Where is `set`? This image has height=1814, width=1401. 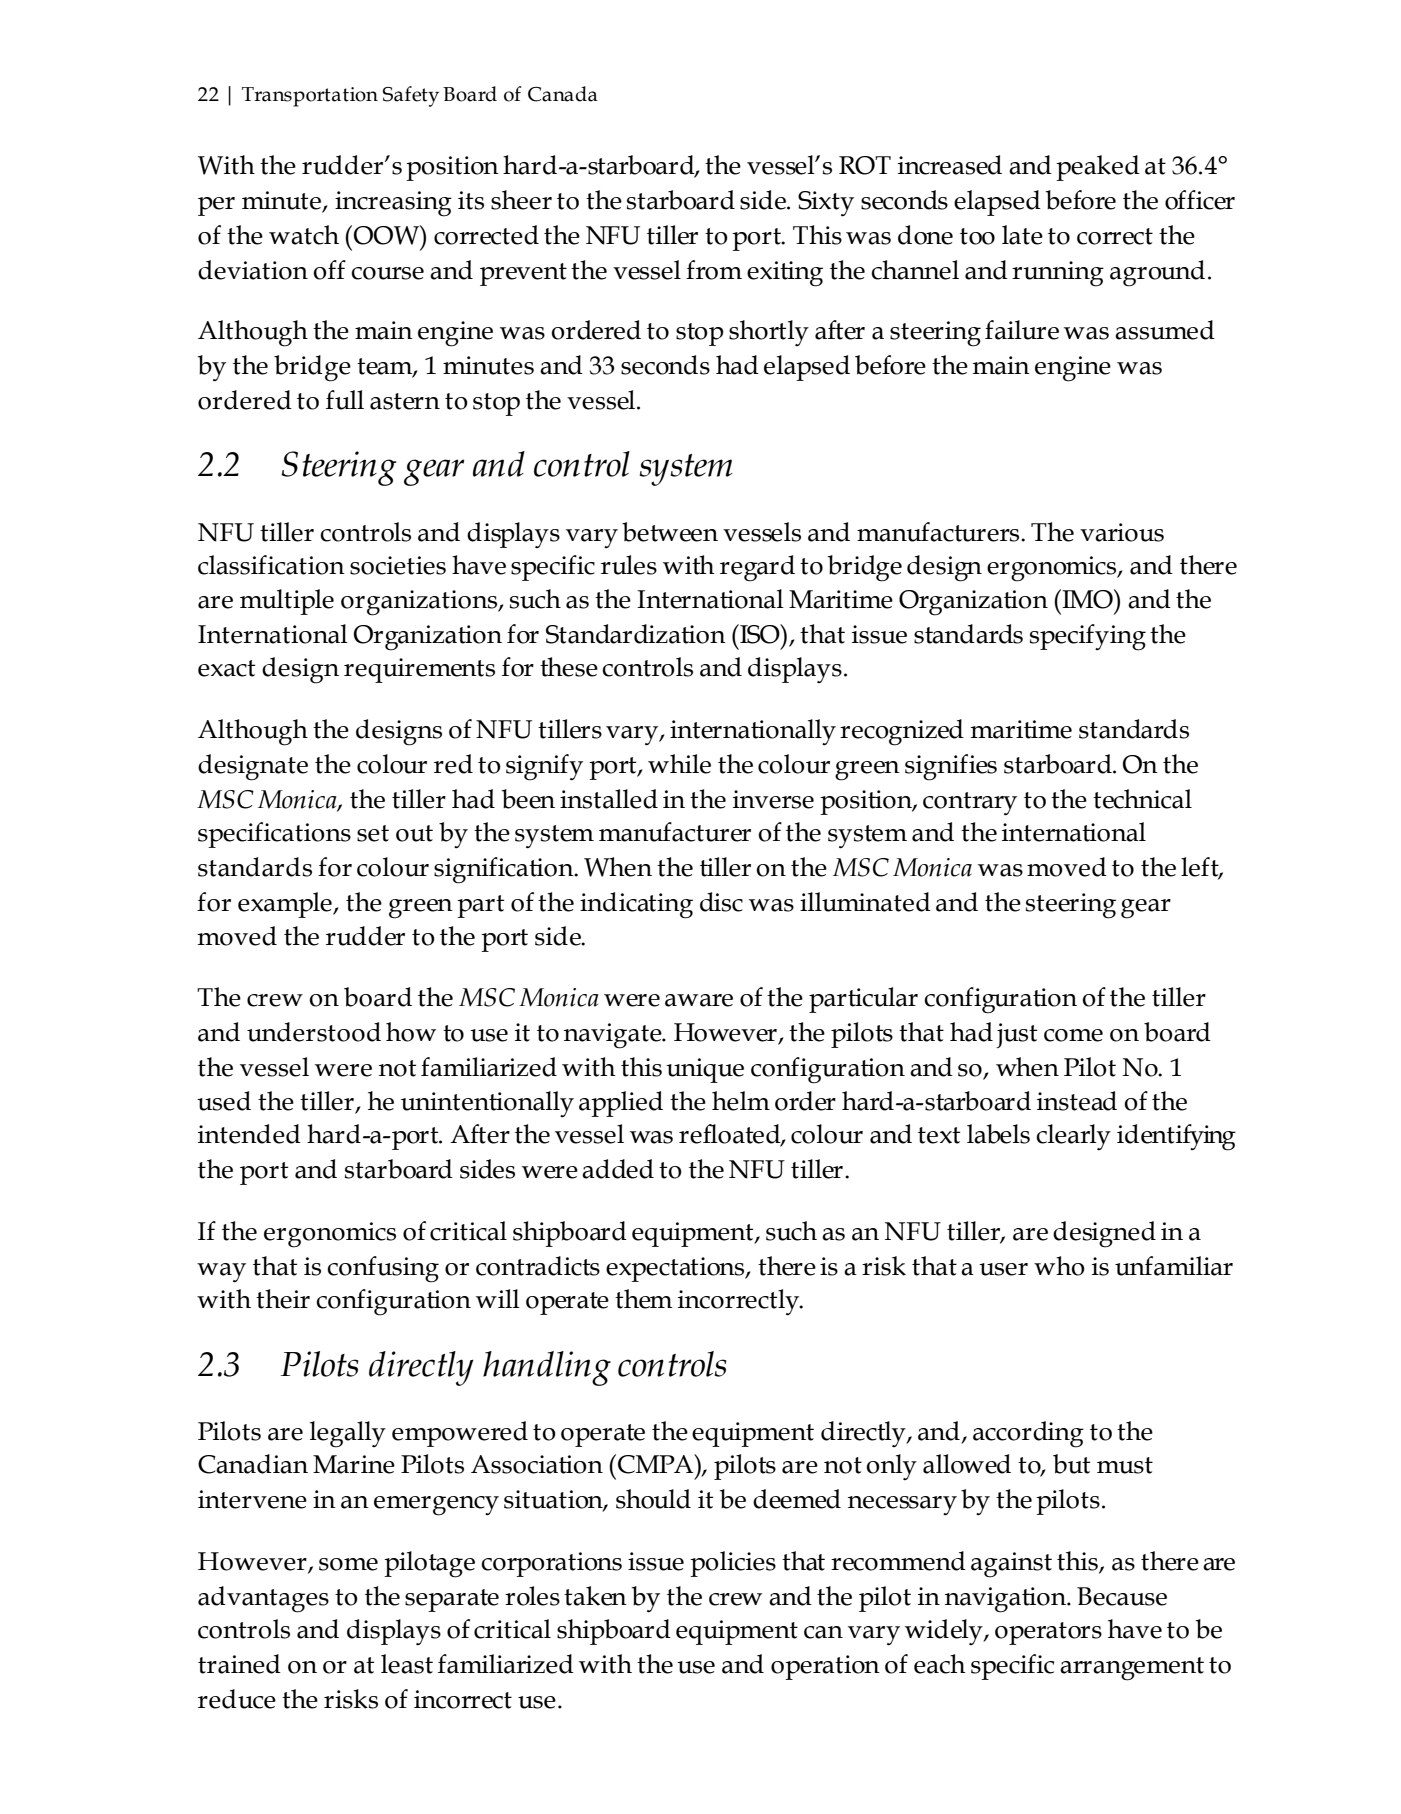
set is located at coordinates (373, 833).
